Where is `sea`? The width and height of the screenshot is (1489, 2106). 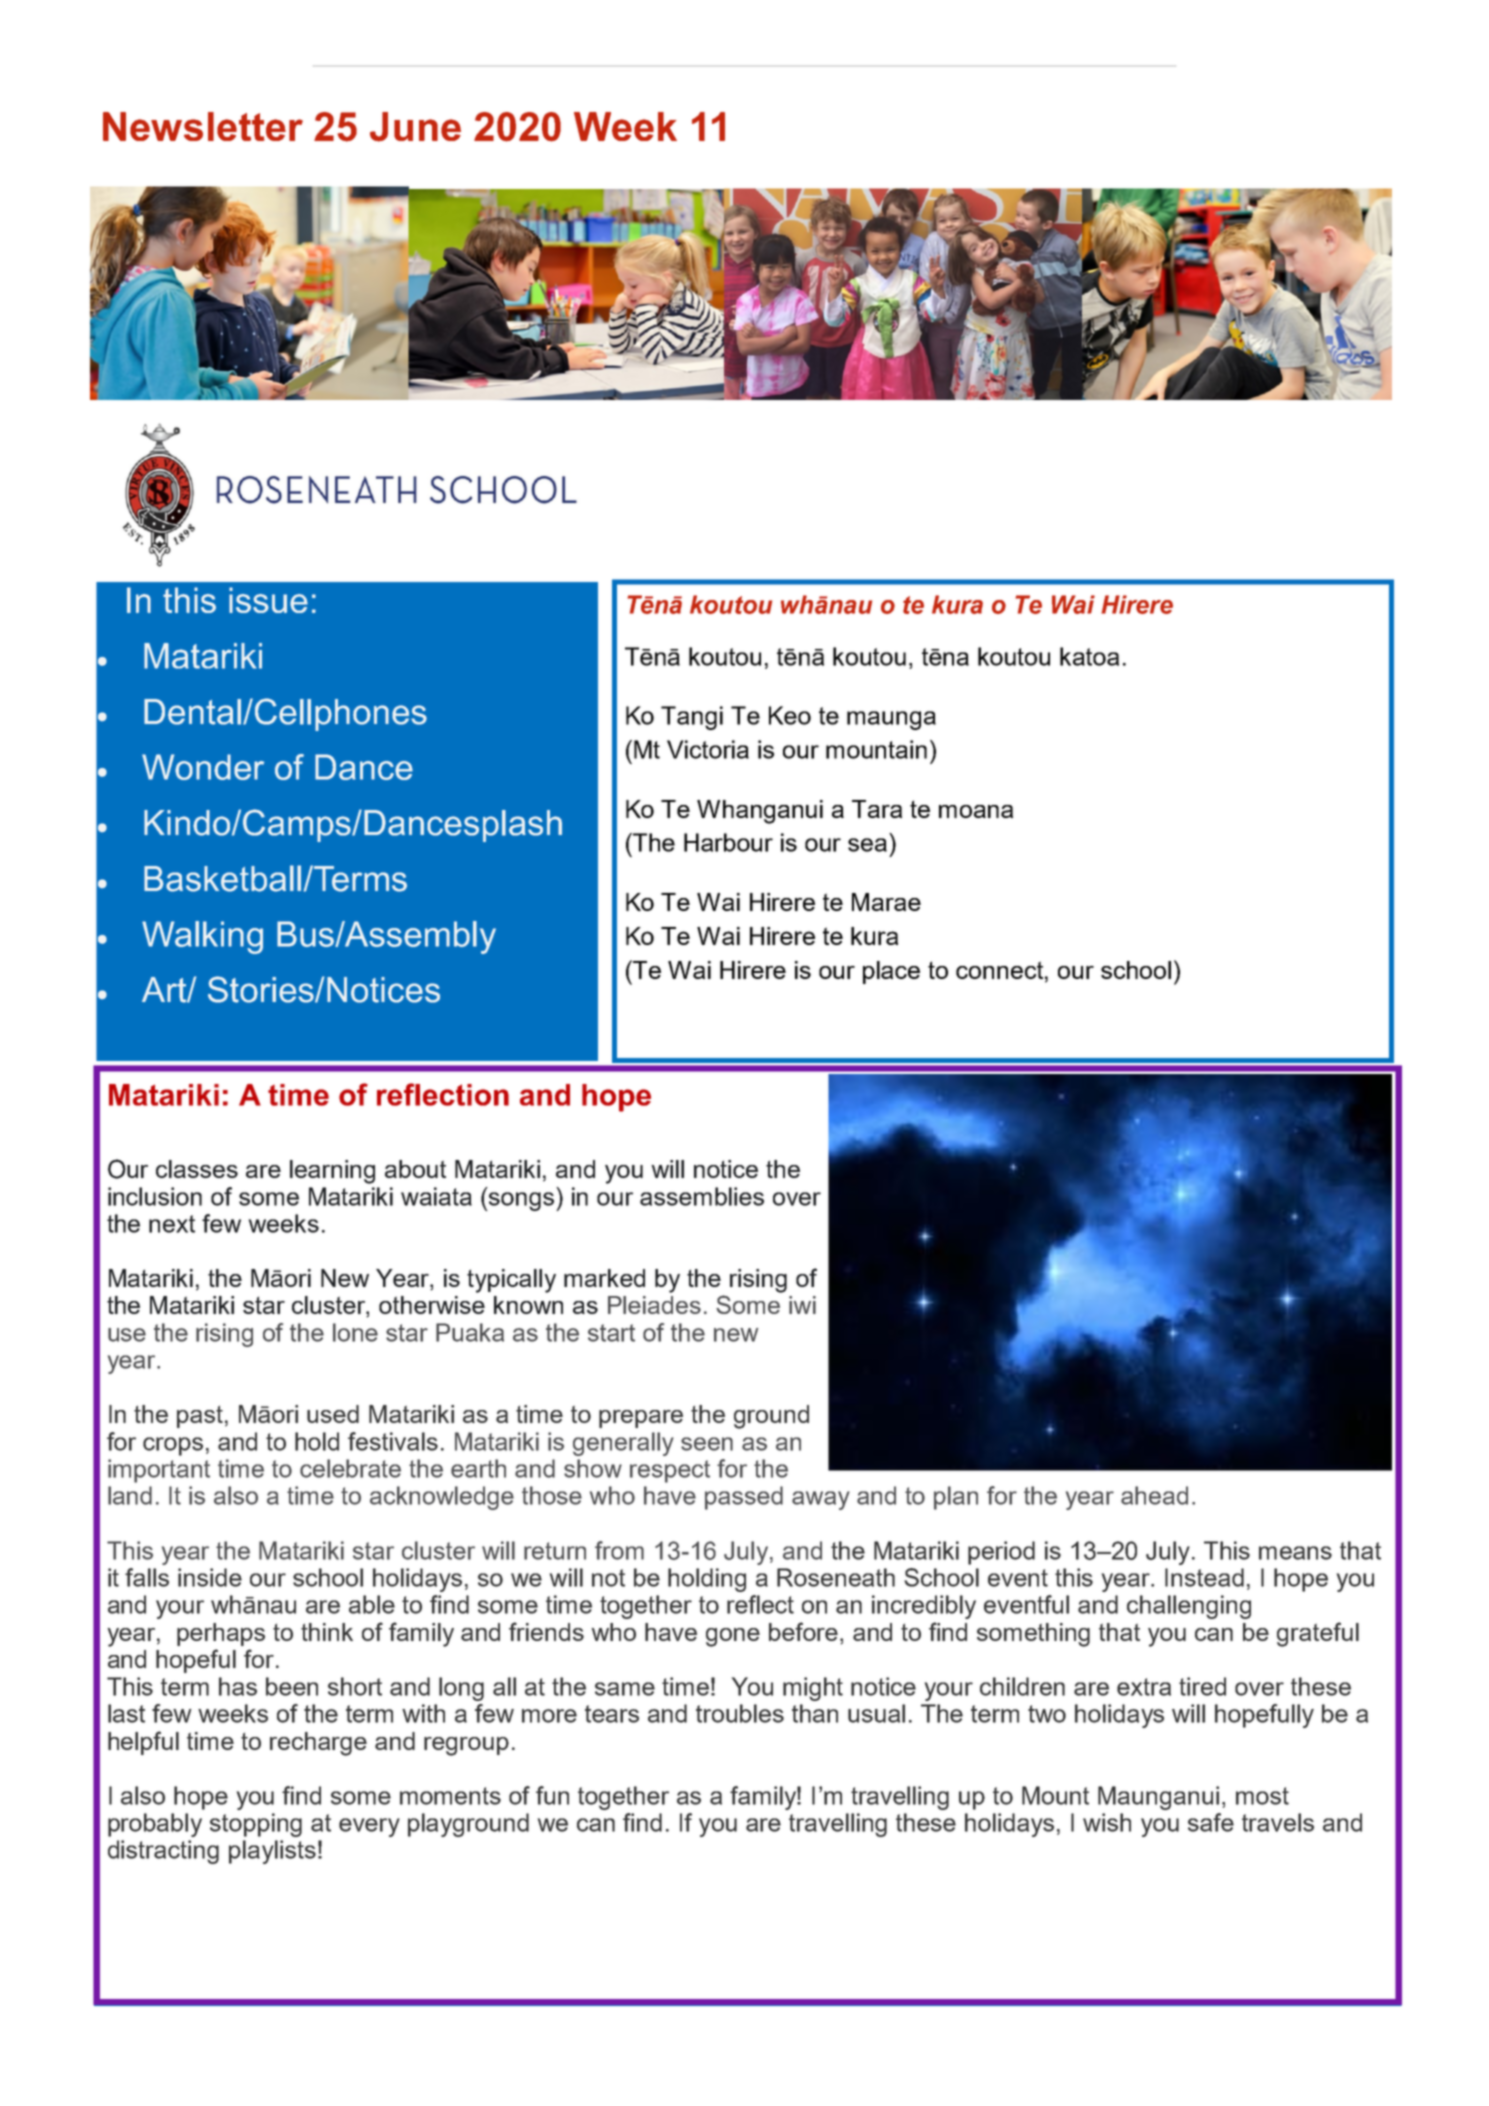 sea is located at coordinates (867, 845).
